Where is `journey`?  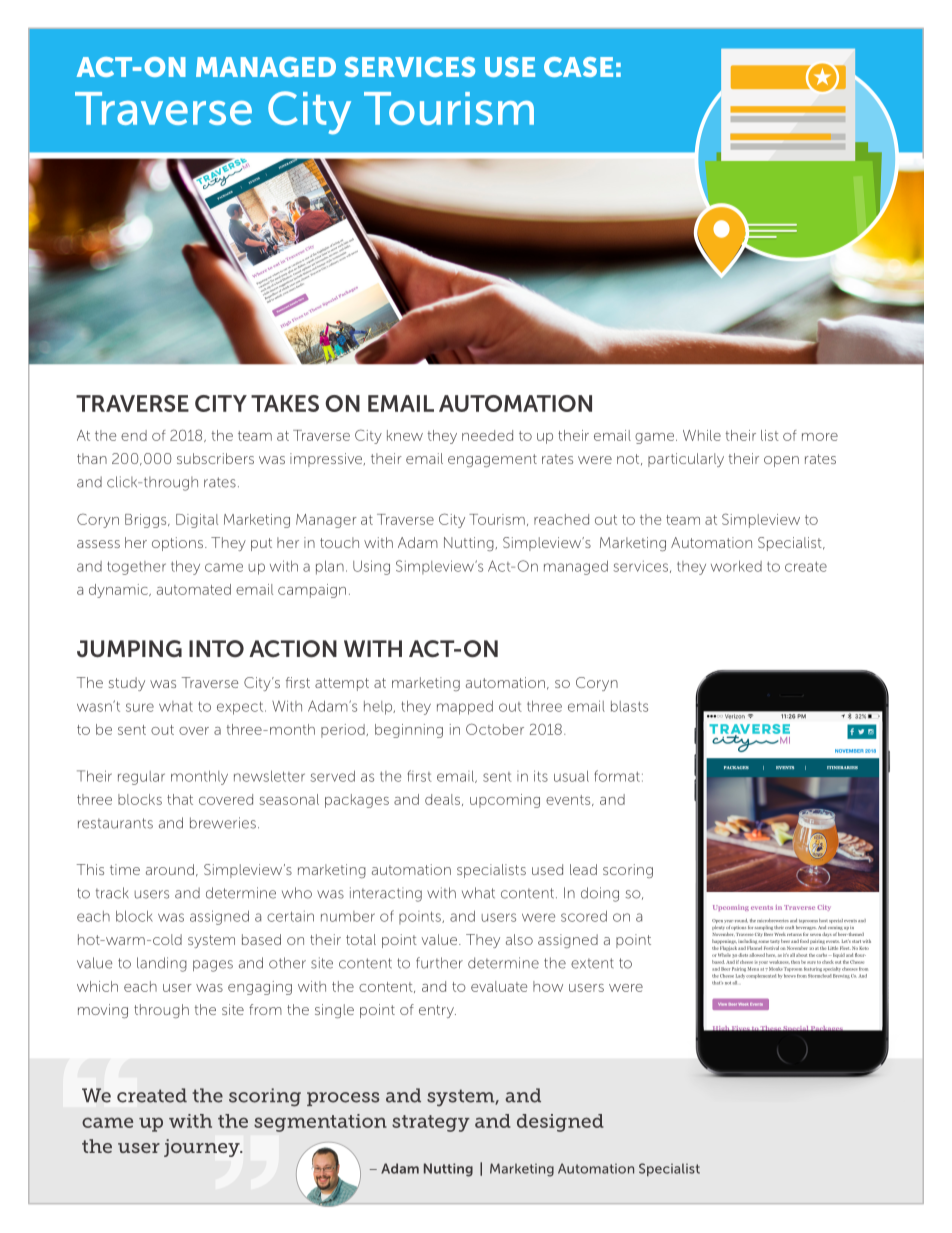 journey is located at coordinates (203, 1148).
